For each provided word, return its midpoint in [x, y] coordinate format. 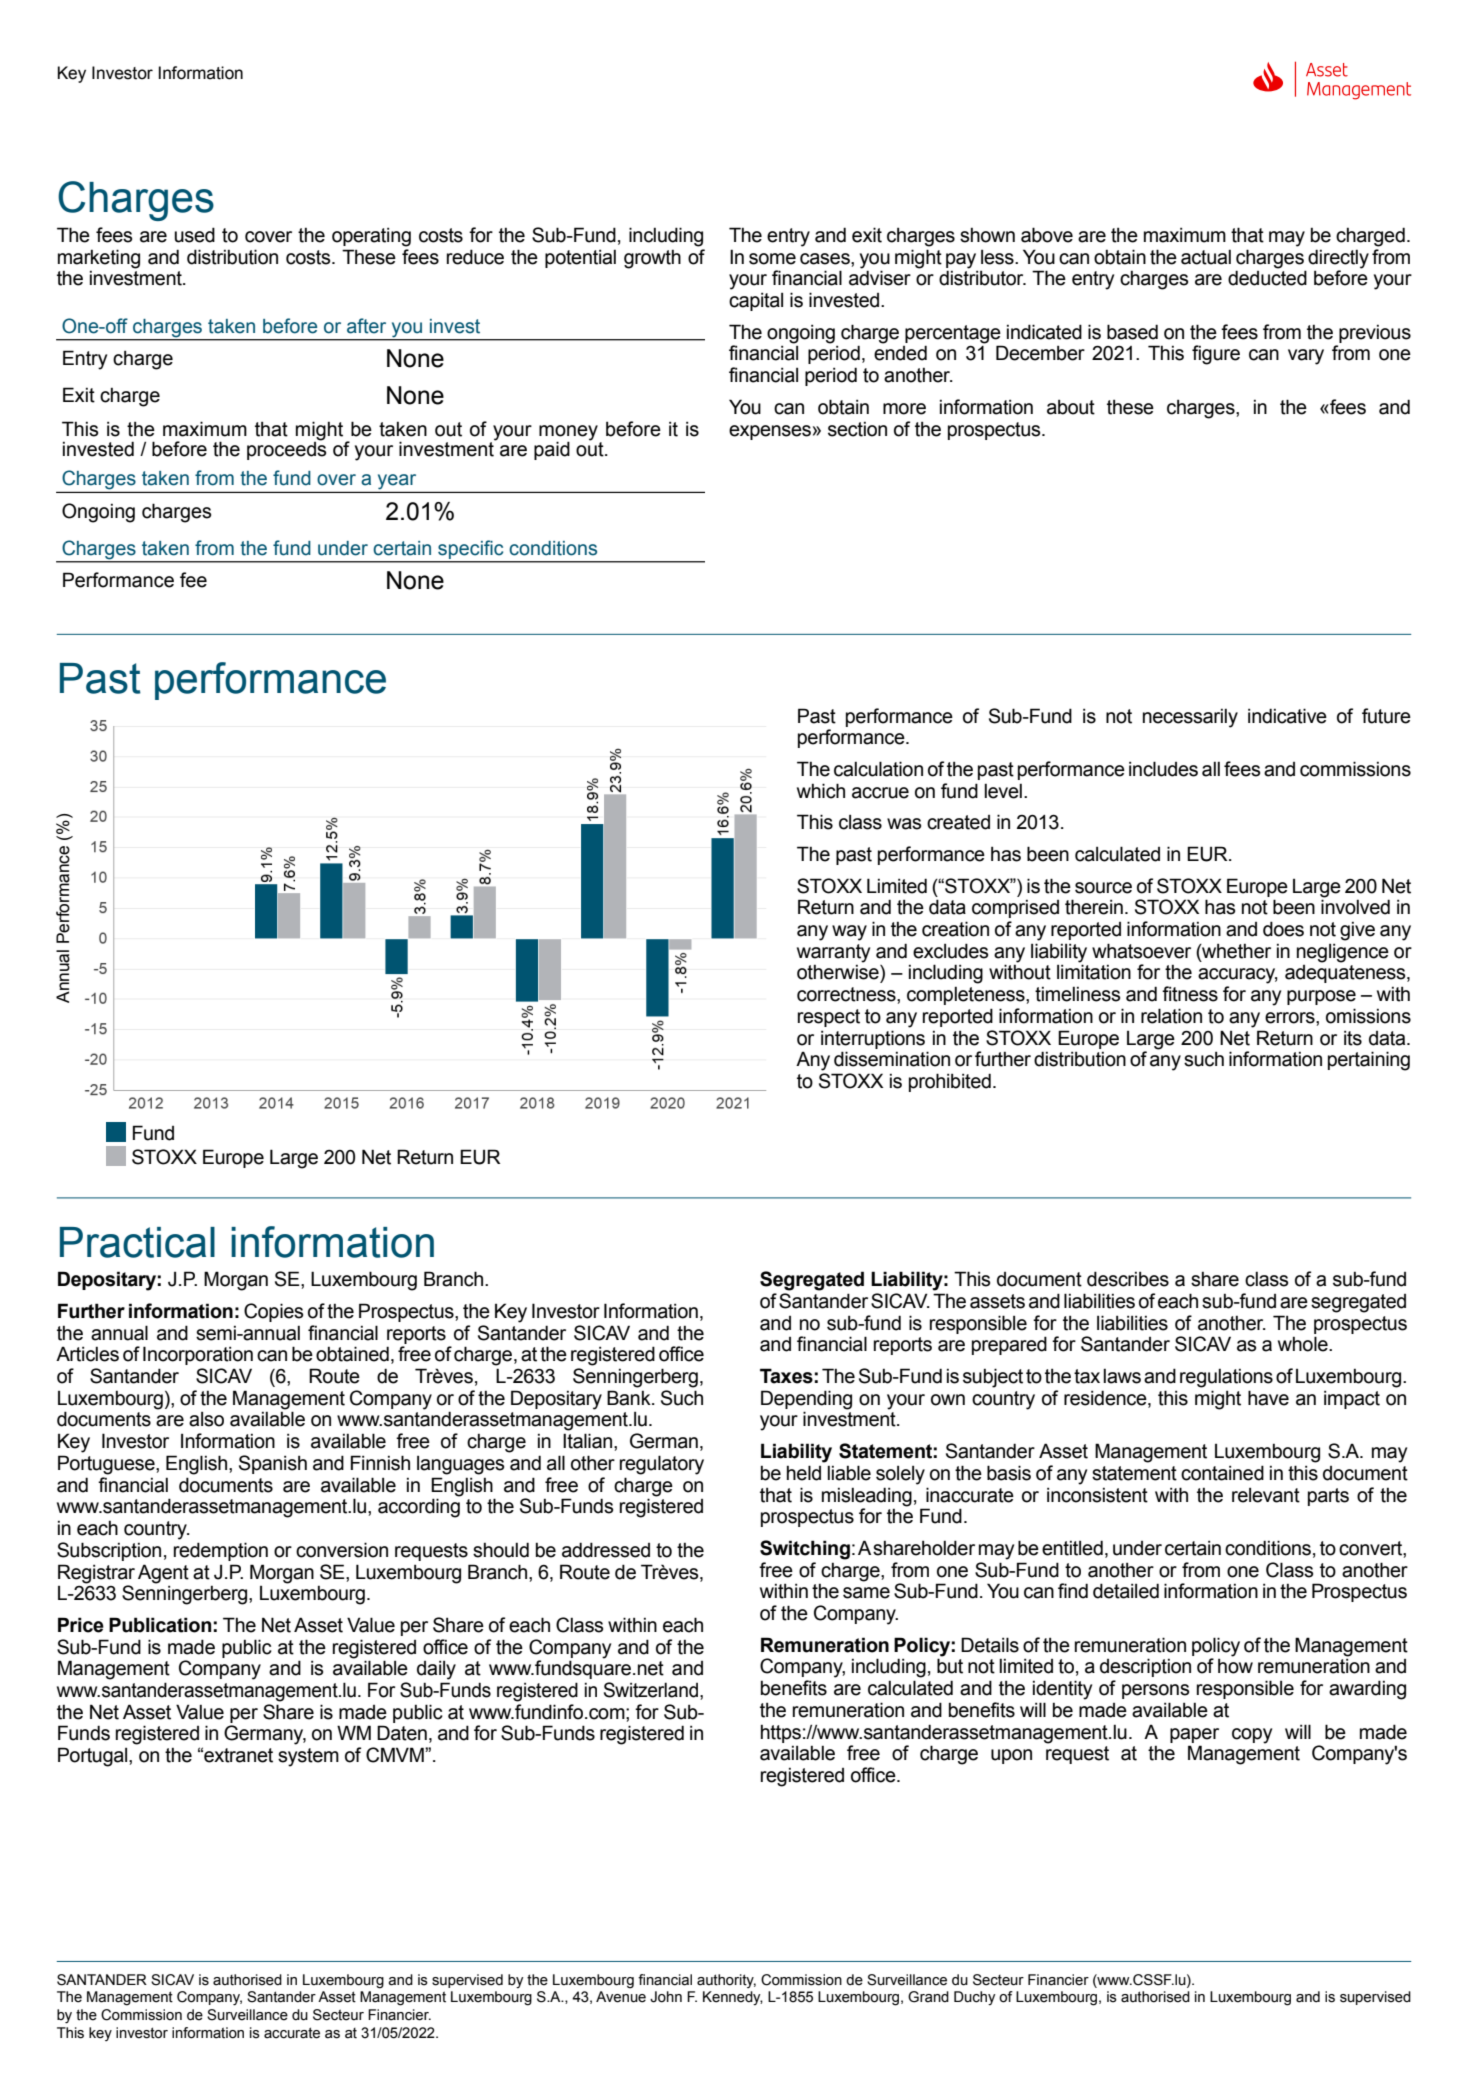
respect [829, 1018]
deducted [1267, 278]
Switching [805, 1550]
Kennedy [733, 1998]
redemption [221, 1551]
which [821, 791]
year [397, 482]
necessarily [1190, 718]
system [308, 1757]
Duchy [975, 1998]
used [194, 235]
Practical [137, 1242]
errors [1291, 1018]
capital [756, 301]
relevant [1266, 1495]
